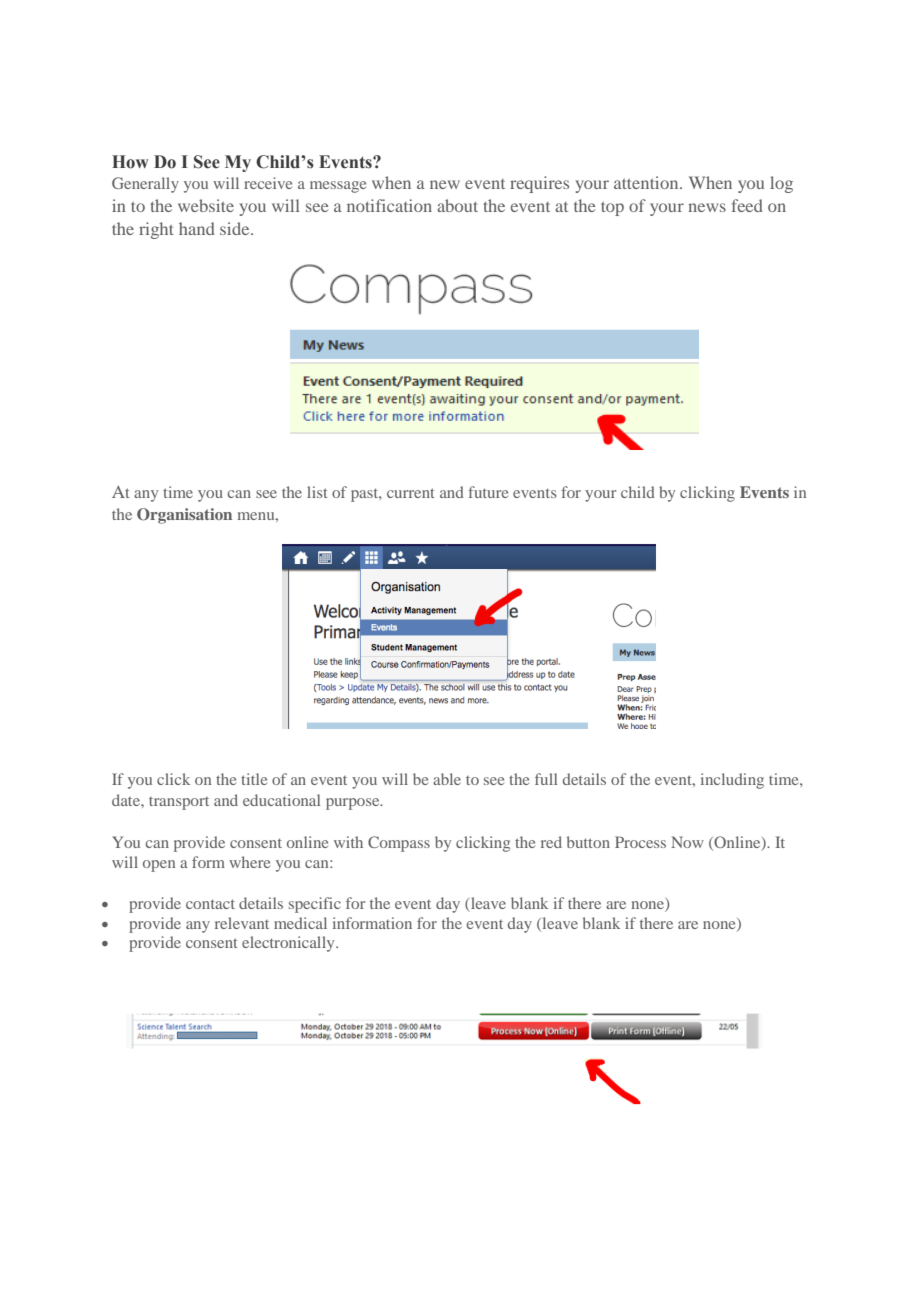 The height and width of the screenshot is (1308, 924). What do you see at coordinates (687, 842) in the screenshot?
I see `Now` at bounding box center [687, 842].
